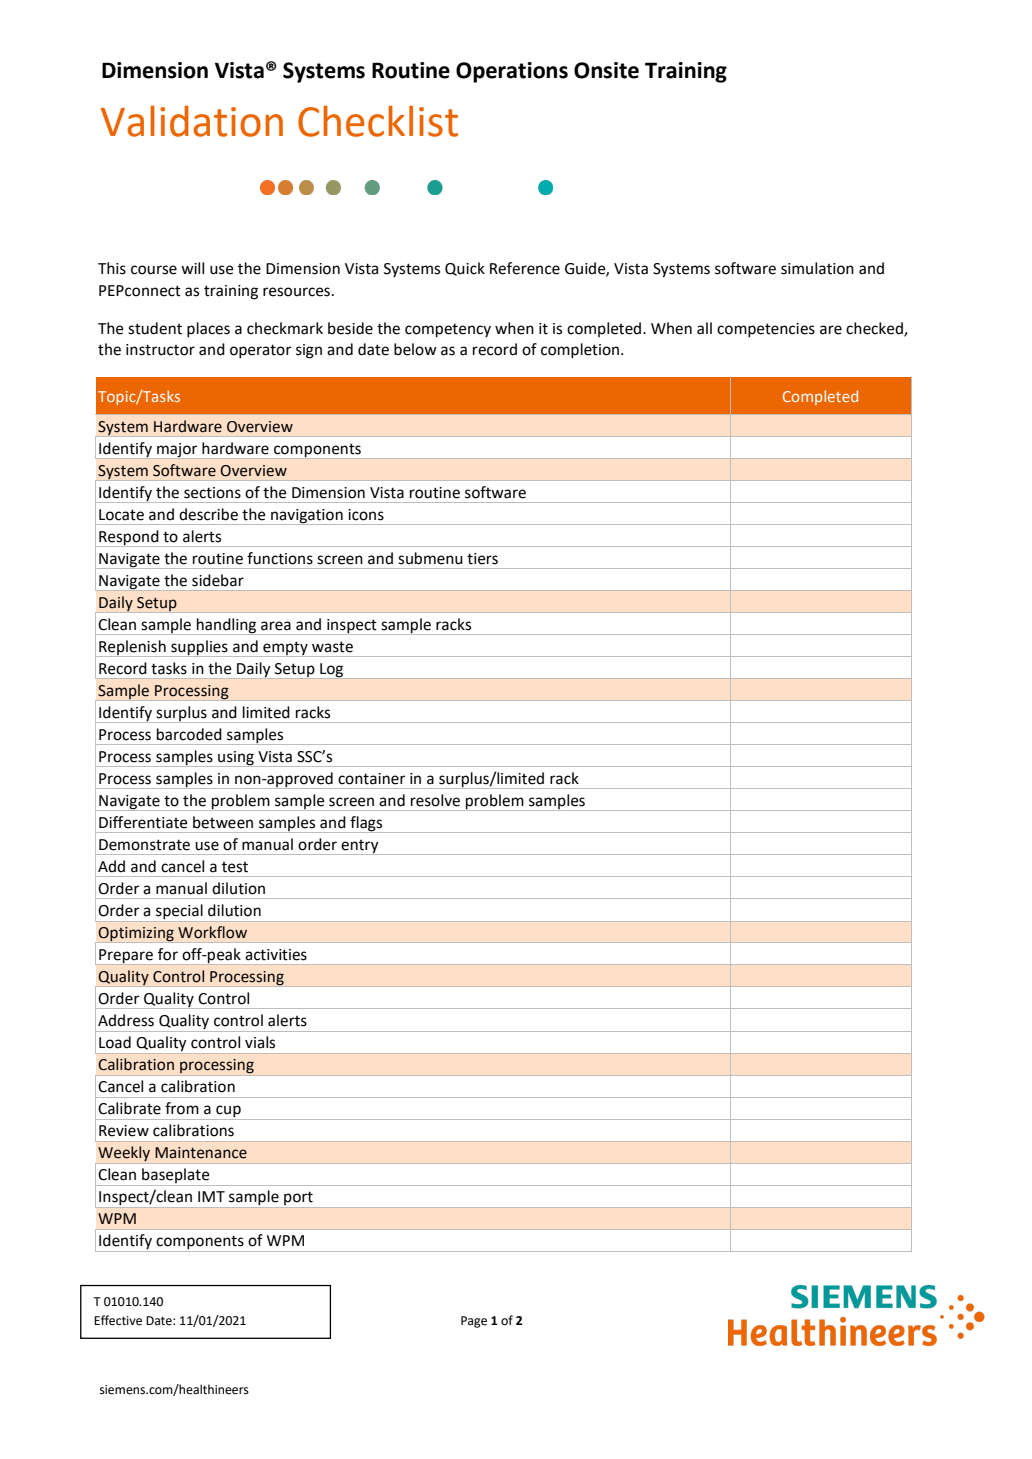 This image has height=1459, width=1032. I want to click on Page, so click(474, 1322).
